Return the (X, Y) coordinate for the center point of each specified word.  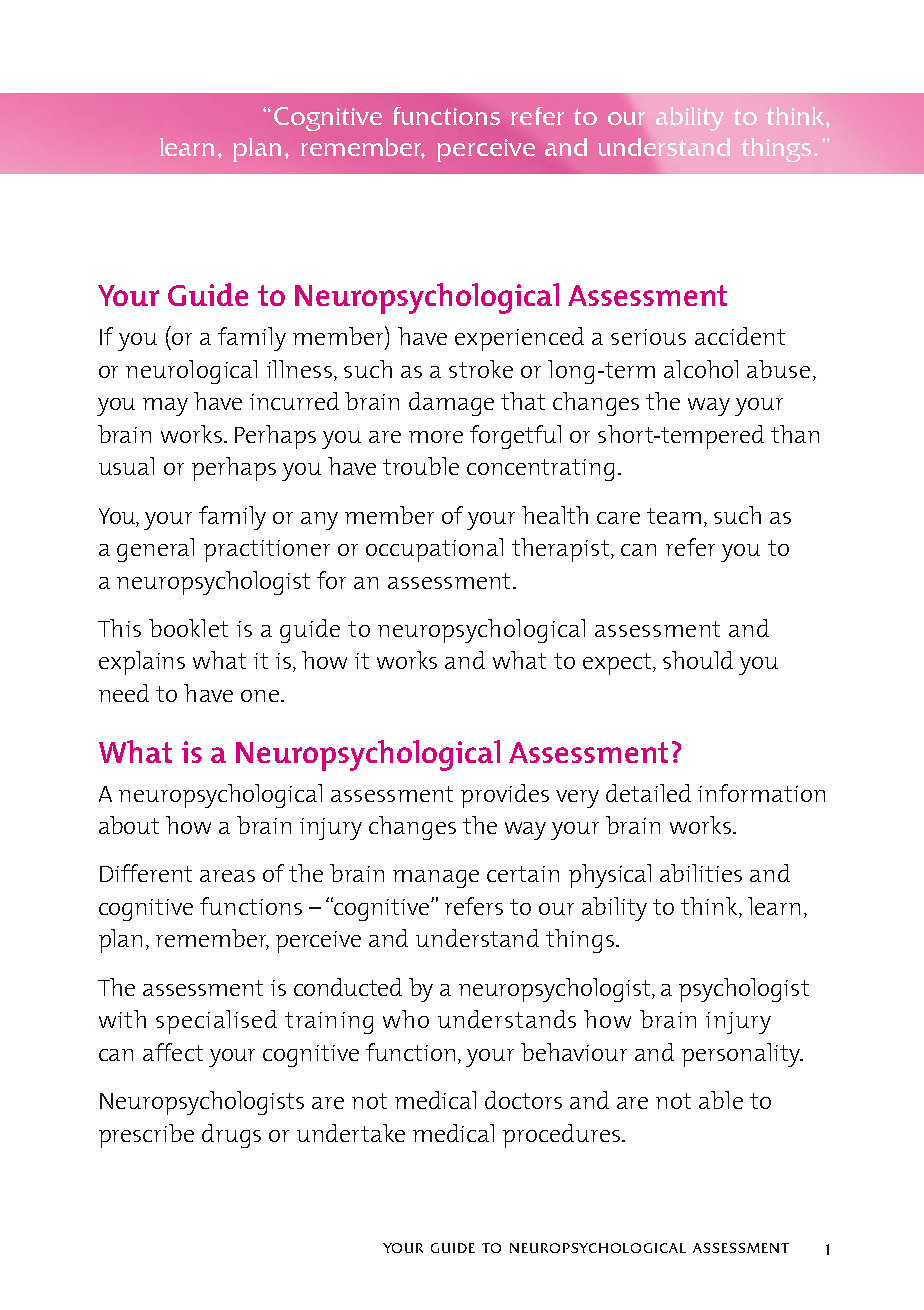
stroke (481, 369)
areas (227, 876)
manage (436, 879)
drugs (231, 1136)
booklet (188, 628)
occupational (434, 550)
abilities (701, 873)
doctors (523, 1100)
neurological (191, 372)
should (698, 660)
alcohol (701, 369)
